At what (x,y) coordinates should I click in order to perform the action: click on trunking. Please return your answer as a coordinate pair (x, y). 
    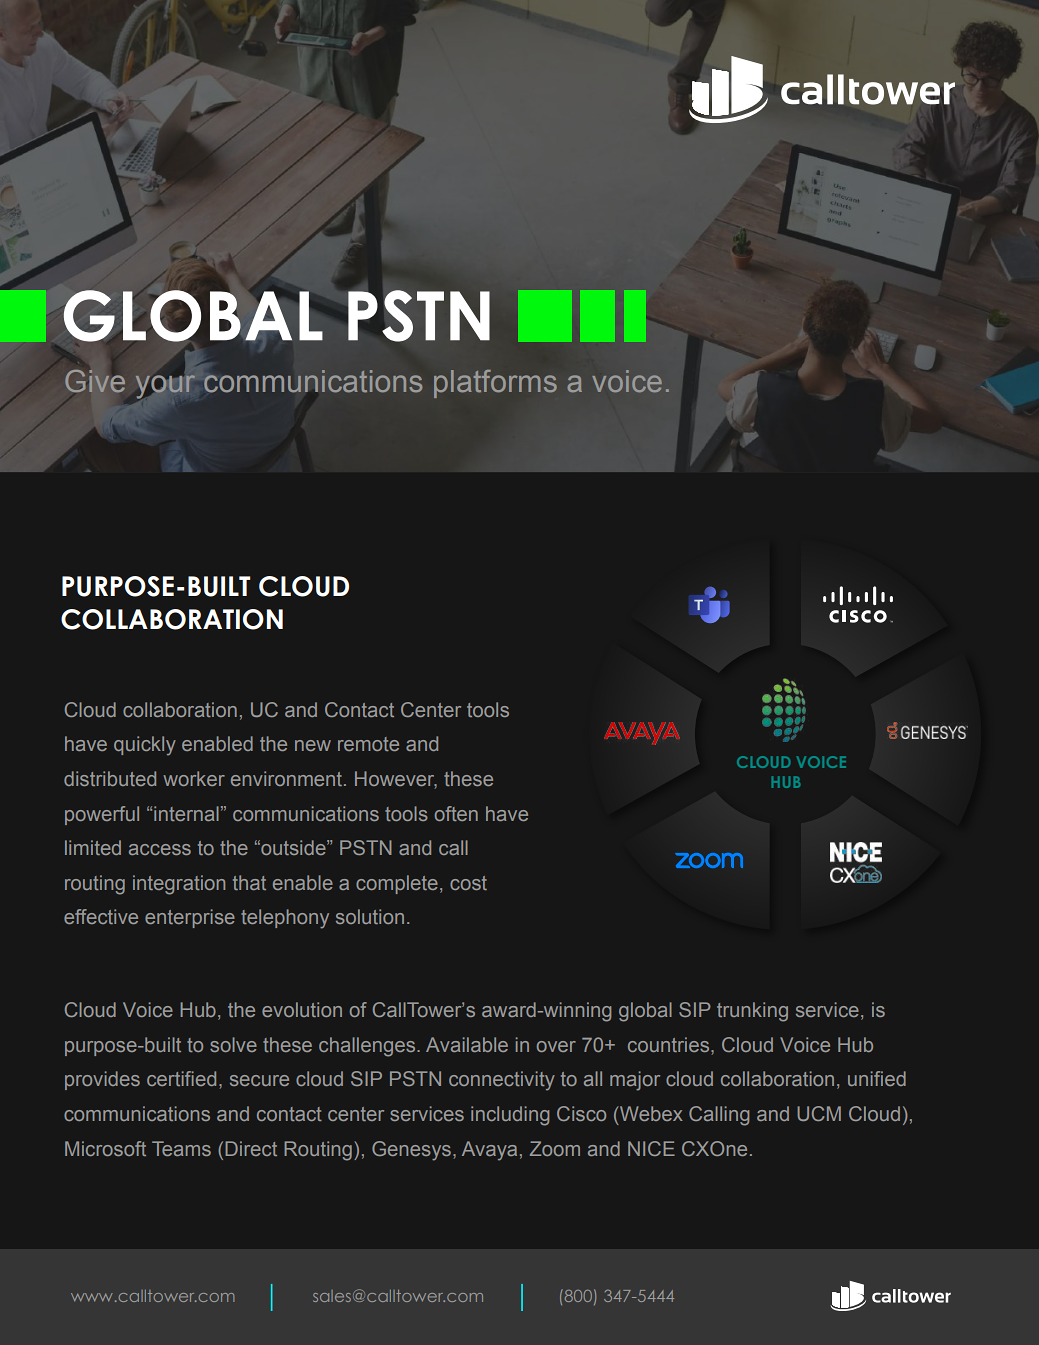
    Looking at the image, I should click on (752, 1012).
